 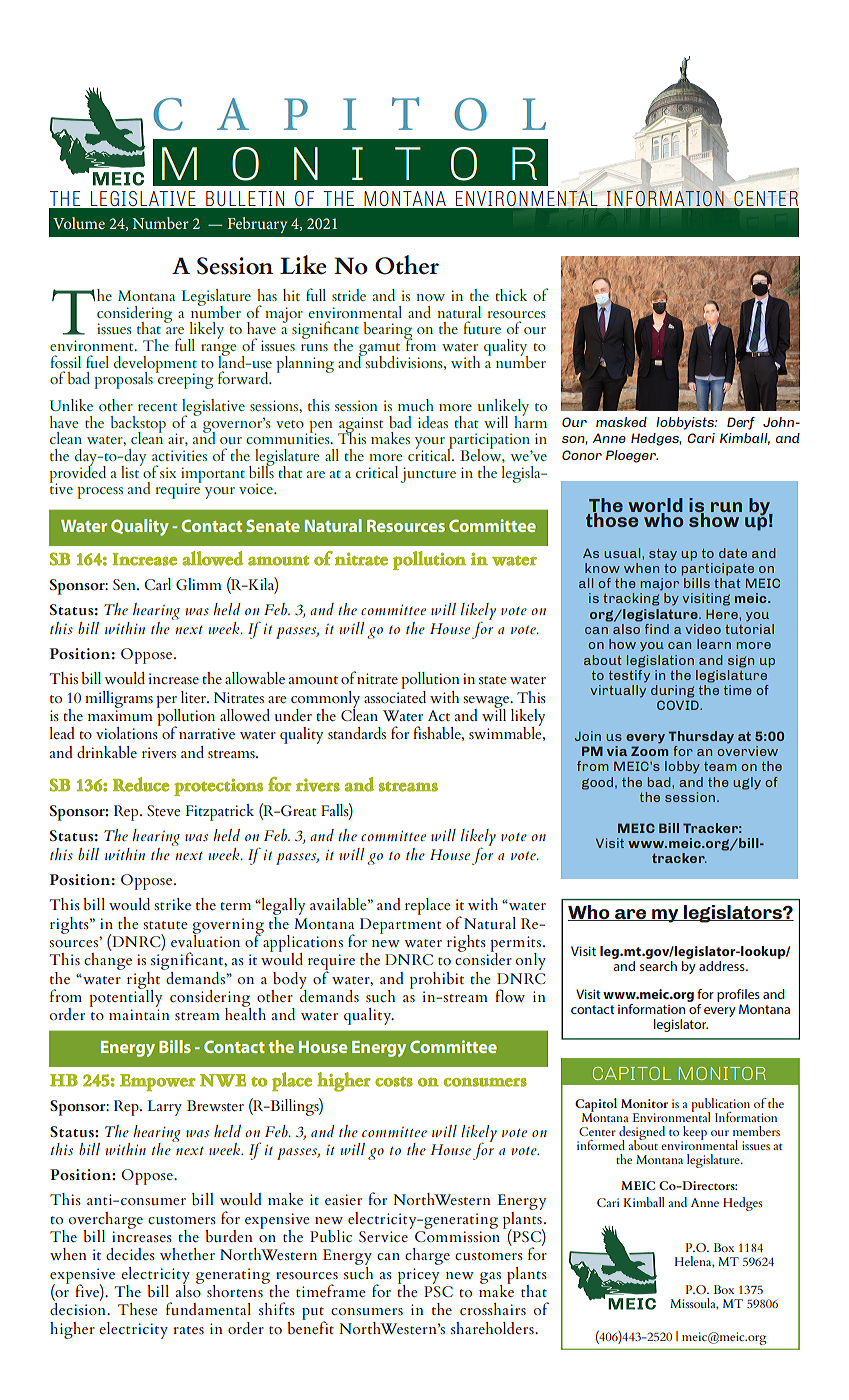 I want to click on These, so click(x=138, y=1309).
